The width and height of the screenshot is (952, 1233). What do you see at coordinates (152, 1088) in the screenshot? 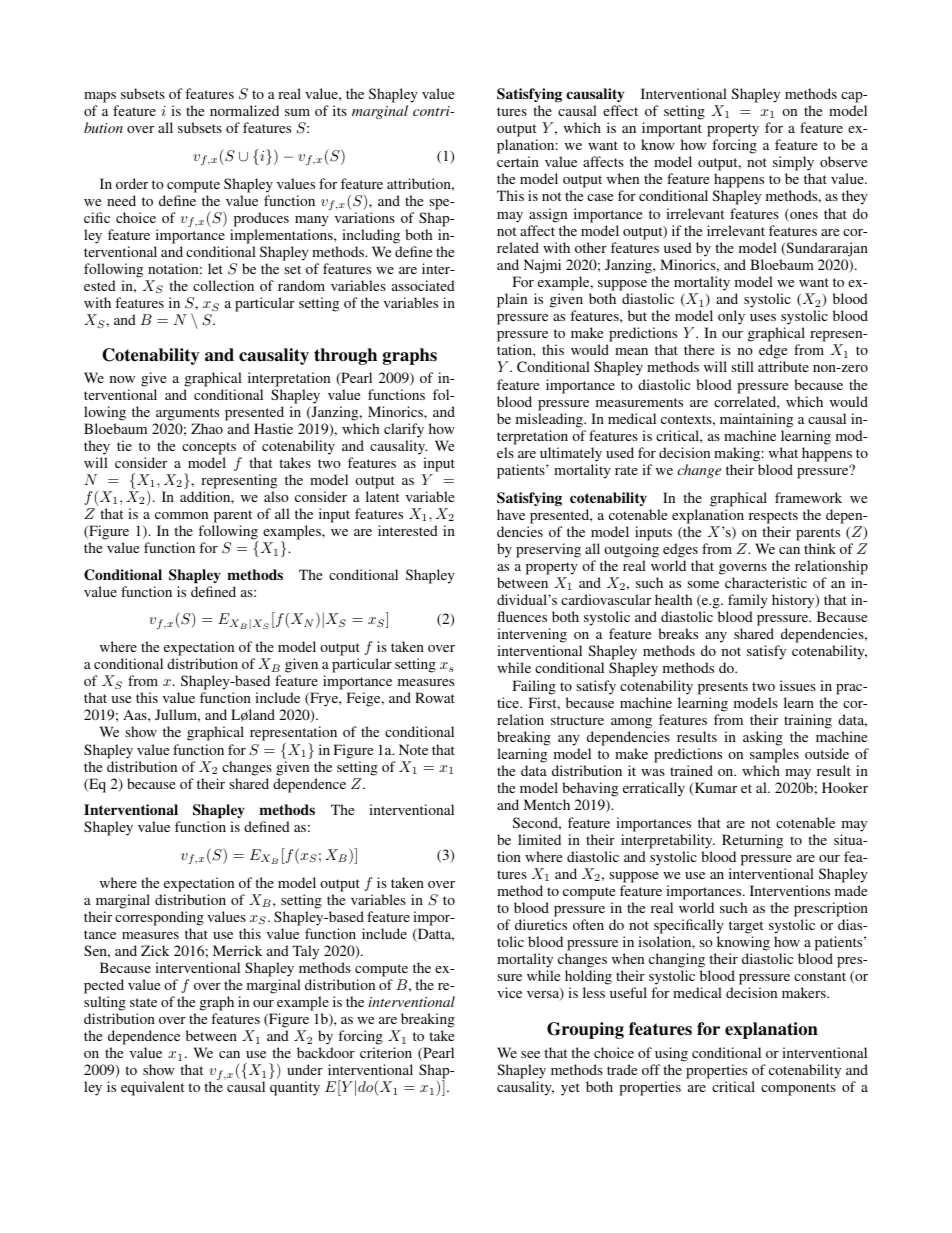
I see `equivalent` at bounding box center [152, 1088].
